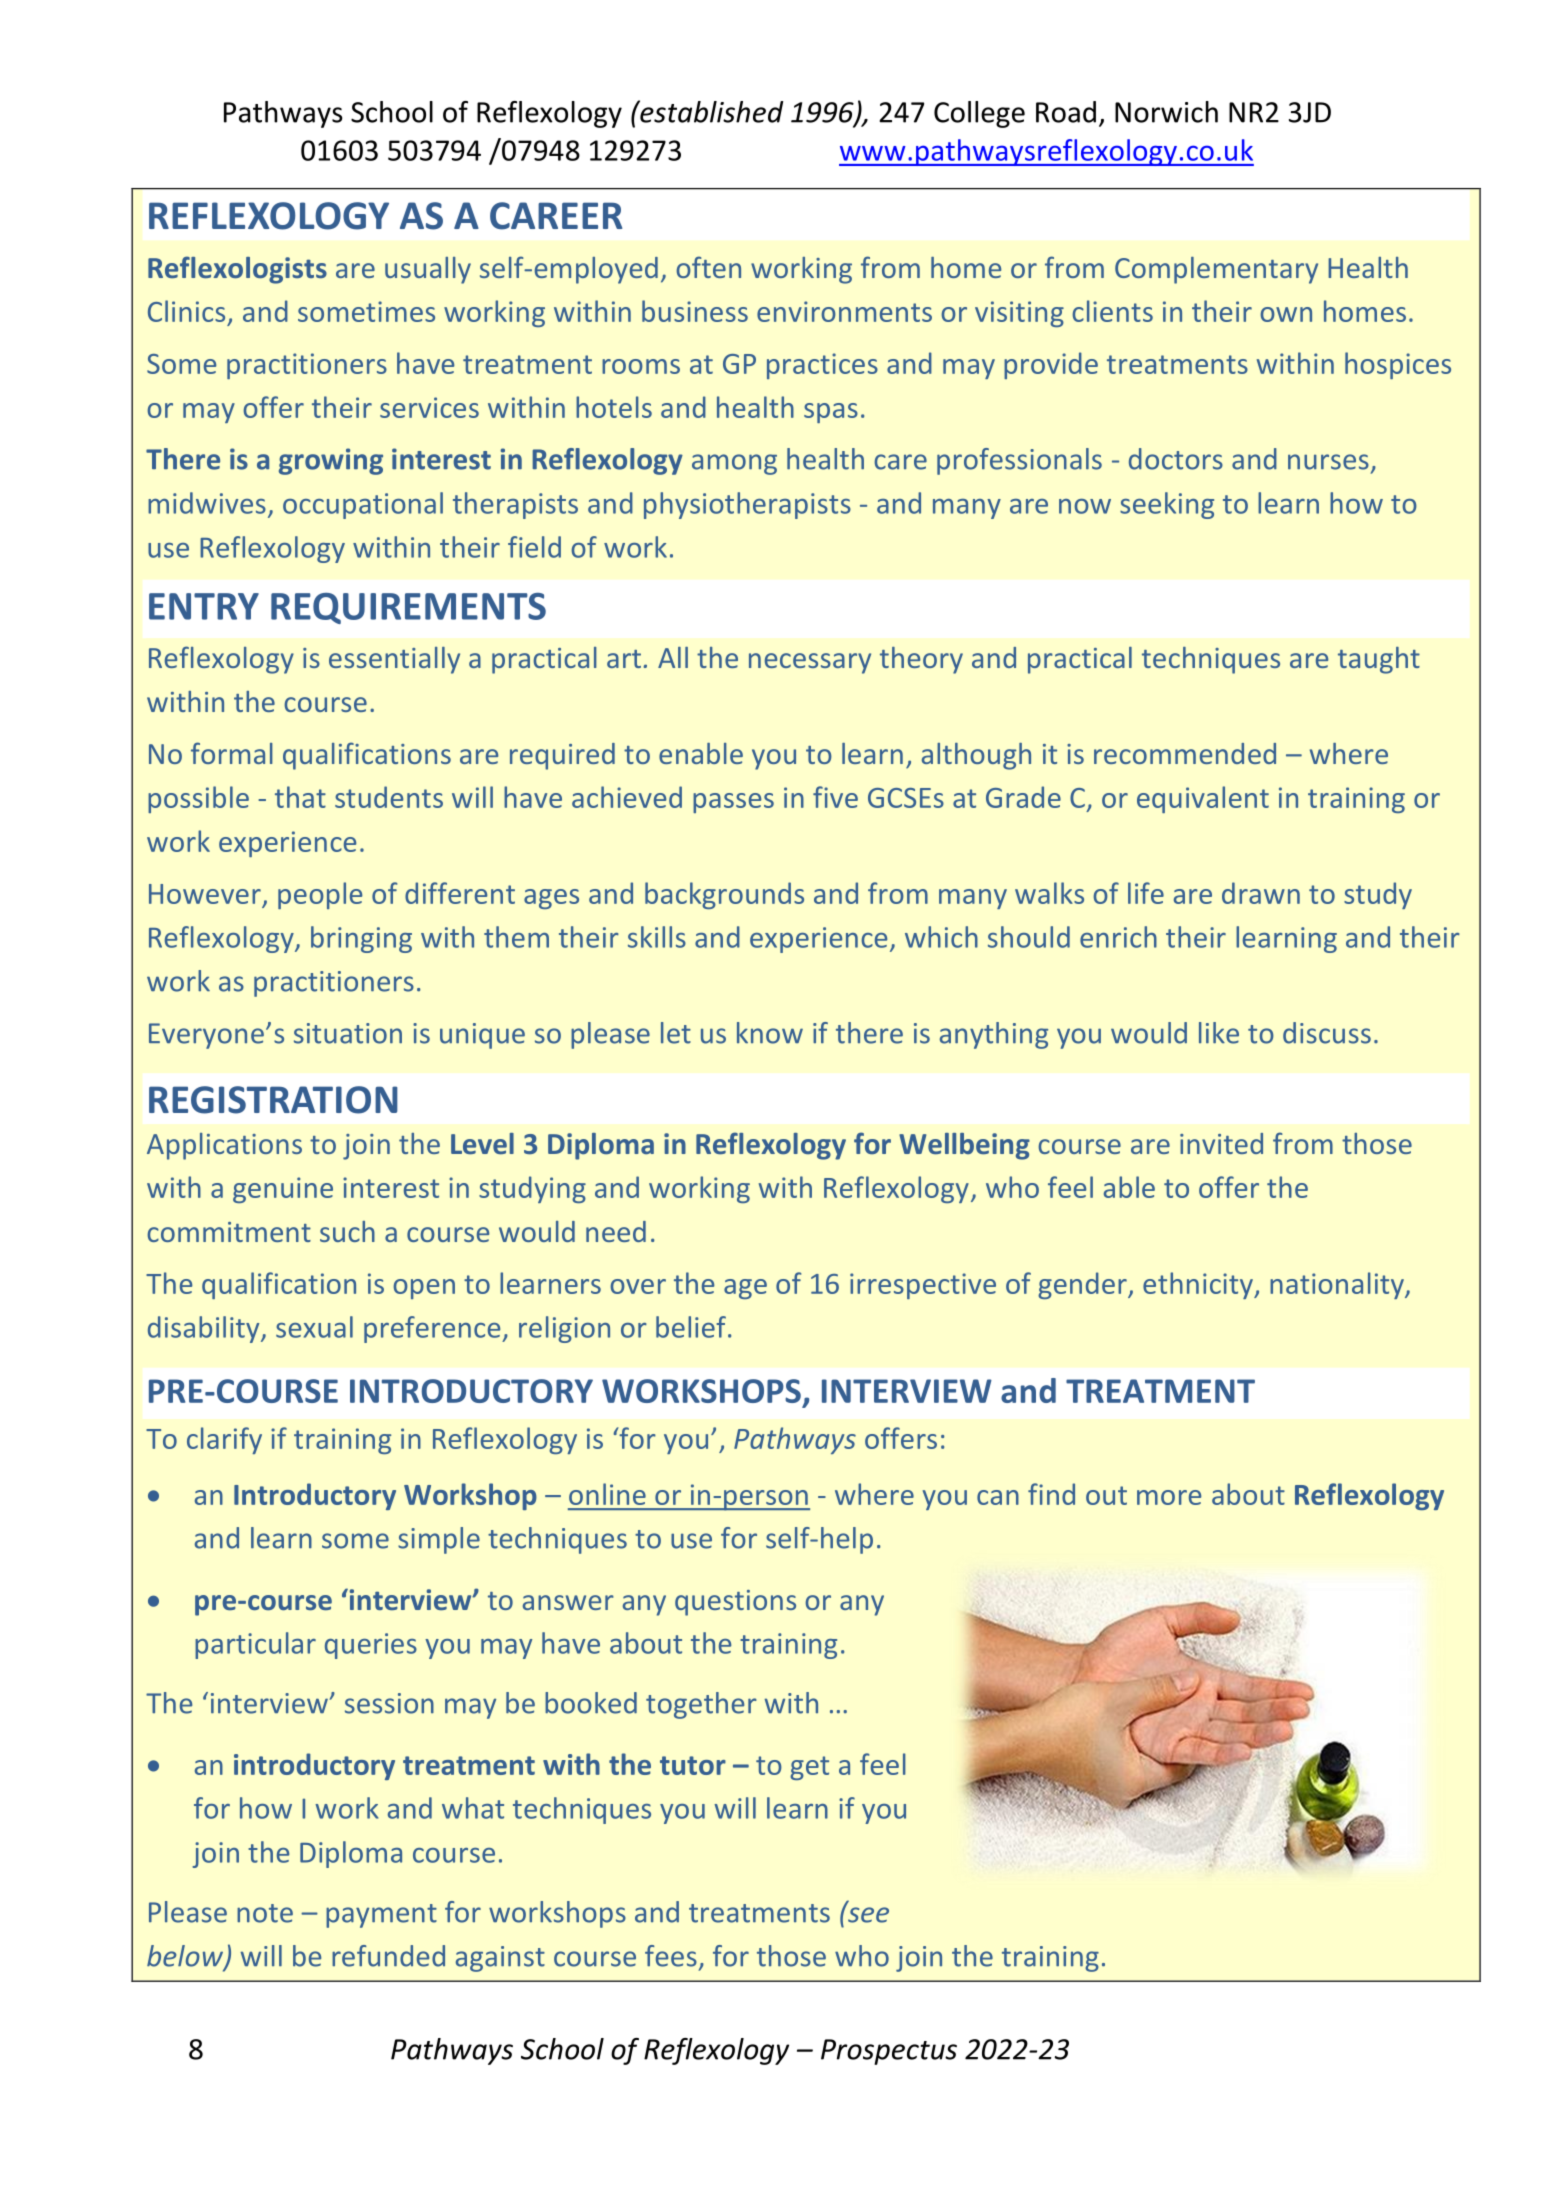 The height and width of the screenshot is (2198, 1554). What do you see at coordinates (708, 267) in the screenshot?
I see `often` at bounding box center [708, 267].
